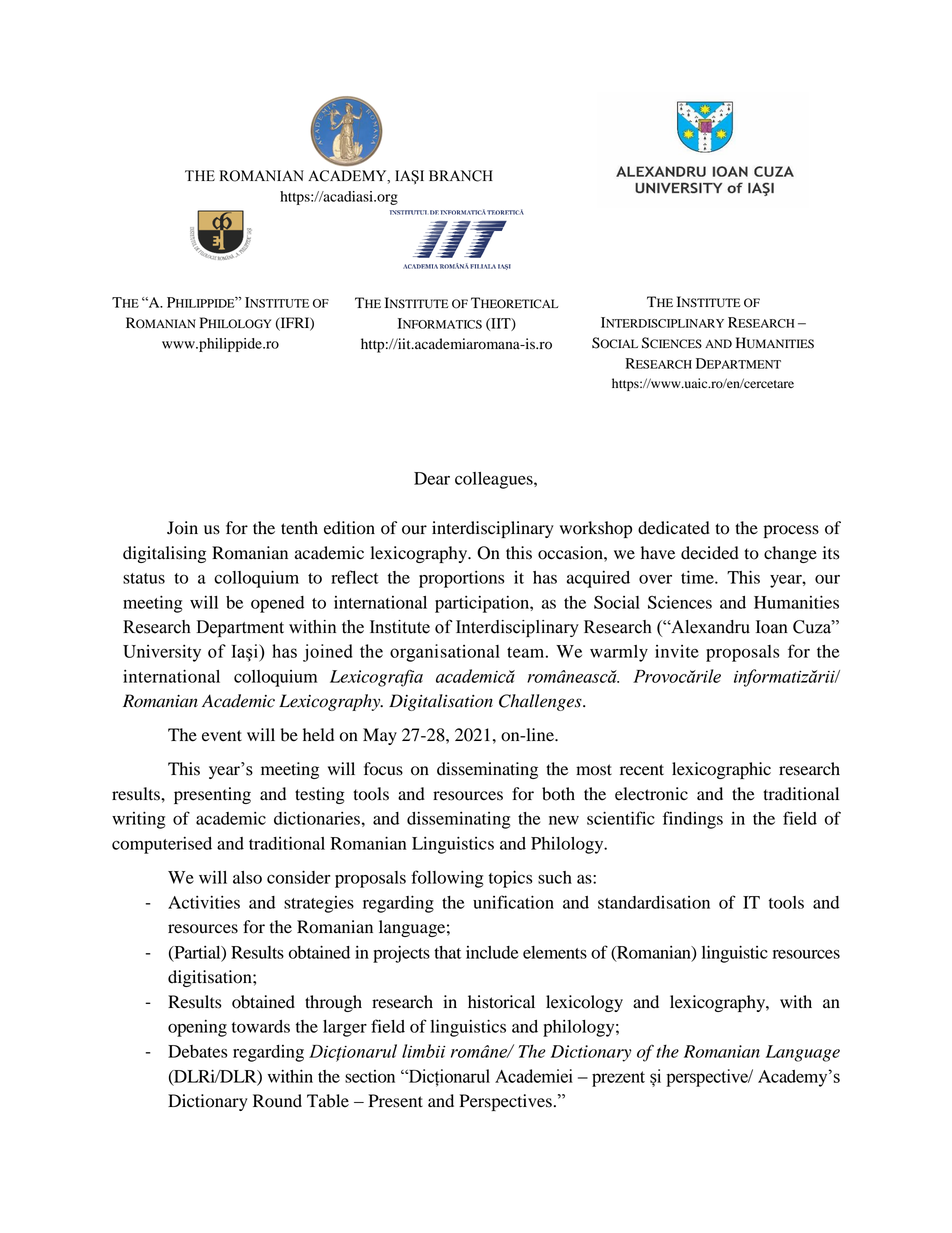 This screenshot has height=1233, width=952. What do you see at coordinates (693, 820) in the screenshot?
I see `findings` at bounding box center [693, 820].
